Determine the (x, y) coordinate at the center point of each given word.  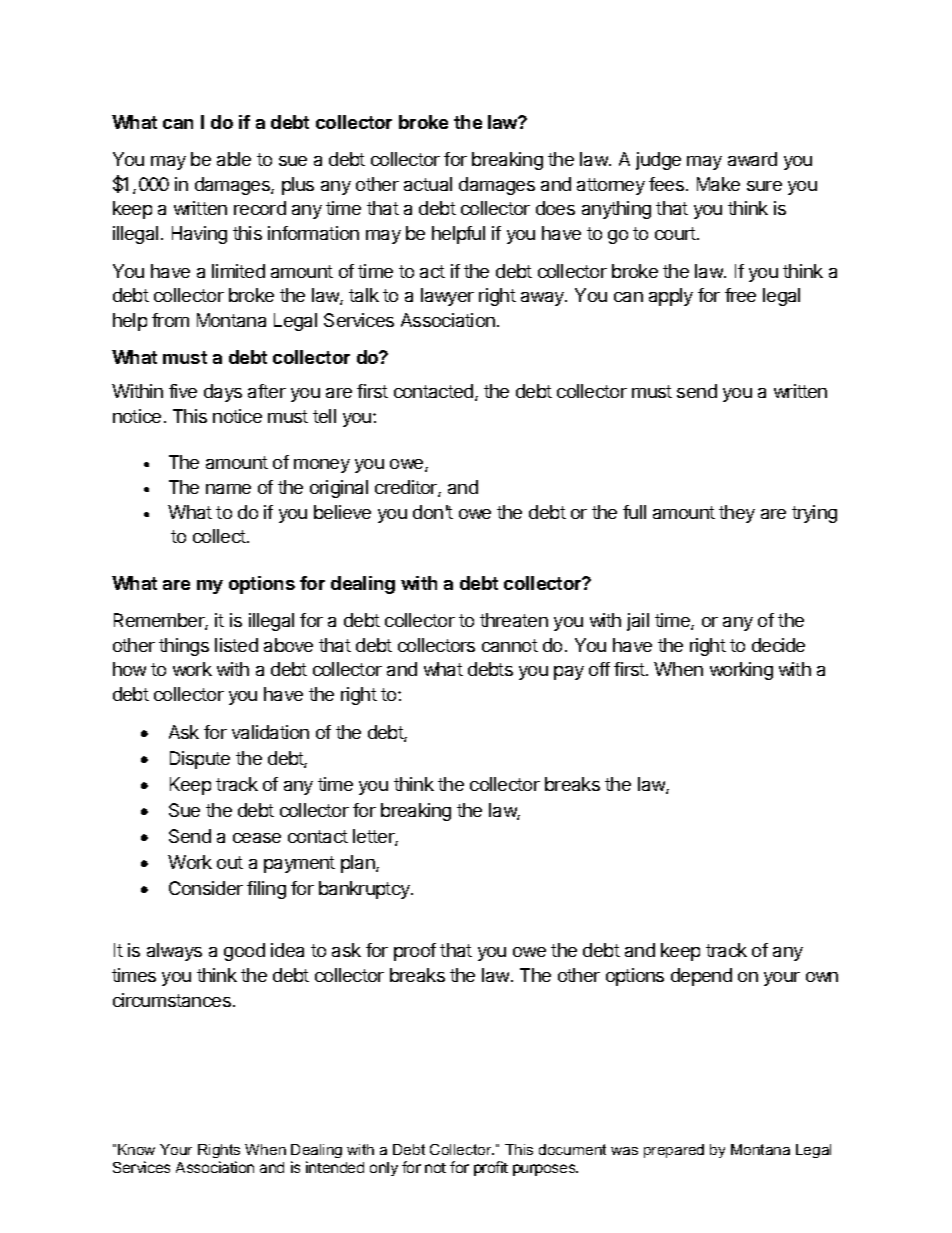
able (234, 159)
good (244, 952)
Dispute (200, 760)
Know (136, 1149)
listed (236, 645)
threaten (514, 620)
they (737, 514)
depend (701, 977)
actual (428, 184)
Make (718, 184)
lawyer (447, 297)
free (740, 295)
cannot (510, 645)
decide (778, 645)
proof (415, 952)
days (223, 393)
